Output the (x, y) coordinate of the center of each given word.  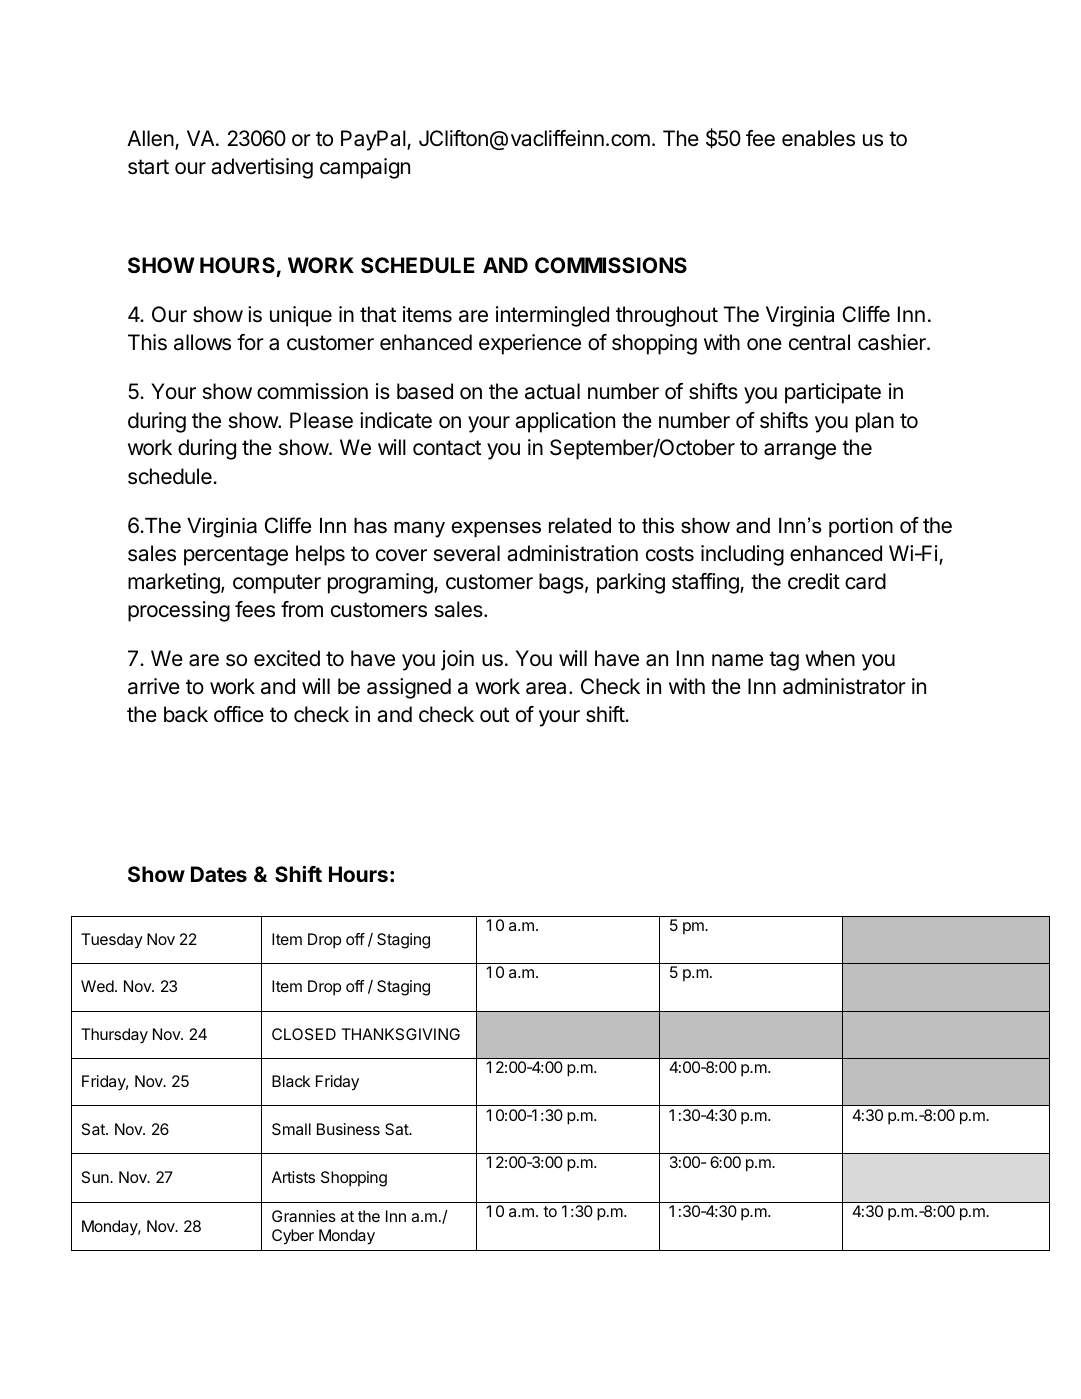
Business (348, 1129)
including (742, 555)
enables (818, 138)
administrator (844, 686)
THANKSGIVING (401, 1034)
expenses (496, 529)
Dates (219, 874)
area (546, 688)
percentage (236, 556)
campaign (365, 168)
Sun (96, 1177)
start (148, 167)
